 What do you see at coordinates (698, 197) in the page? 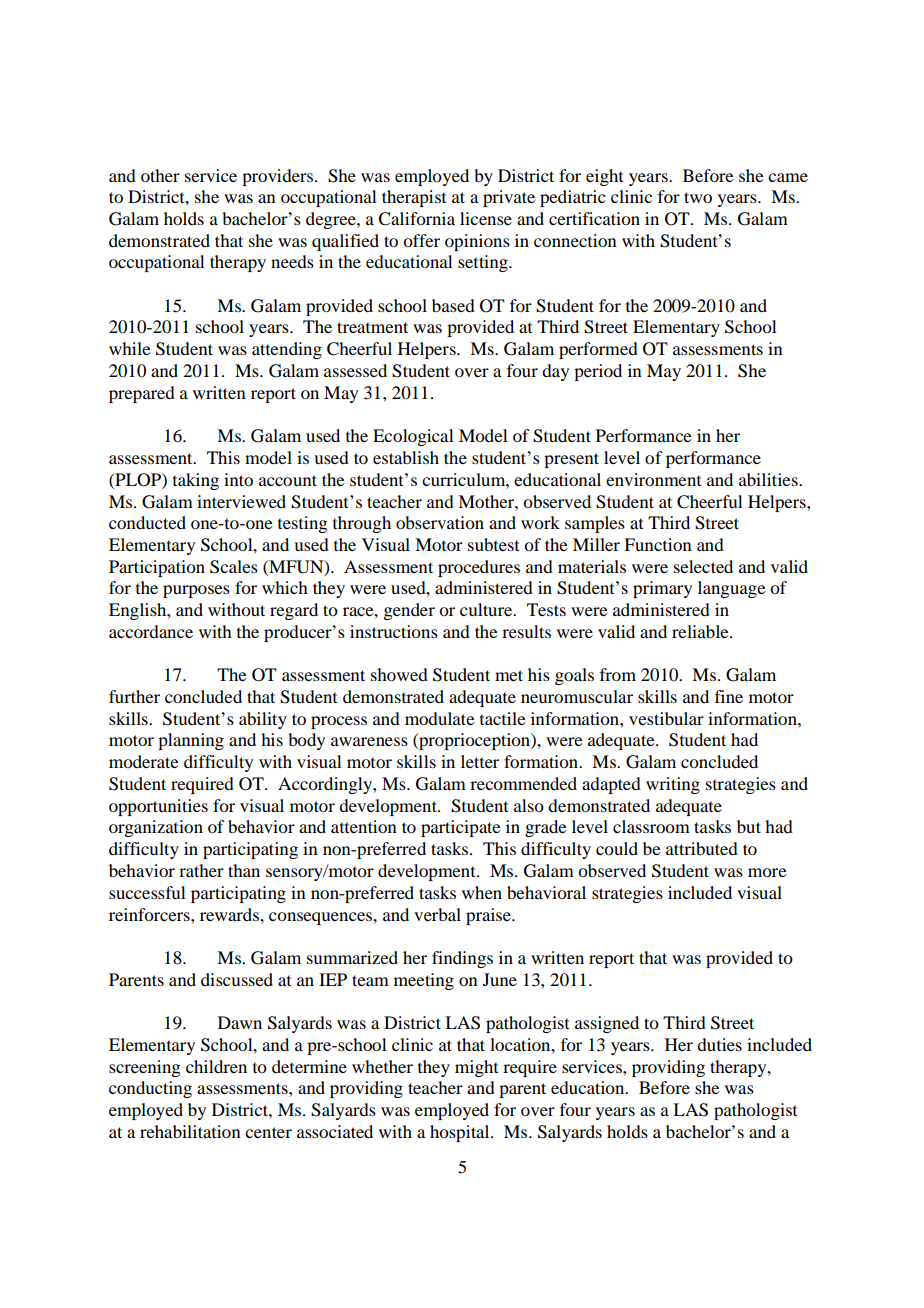
I see `two` at bounding box center [698, 197].
